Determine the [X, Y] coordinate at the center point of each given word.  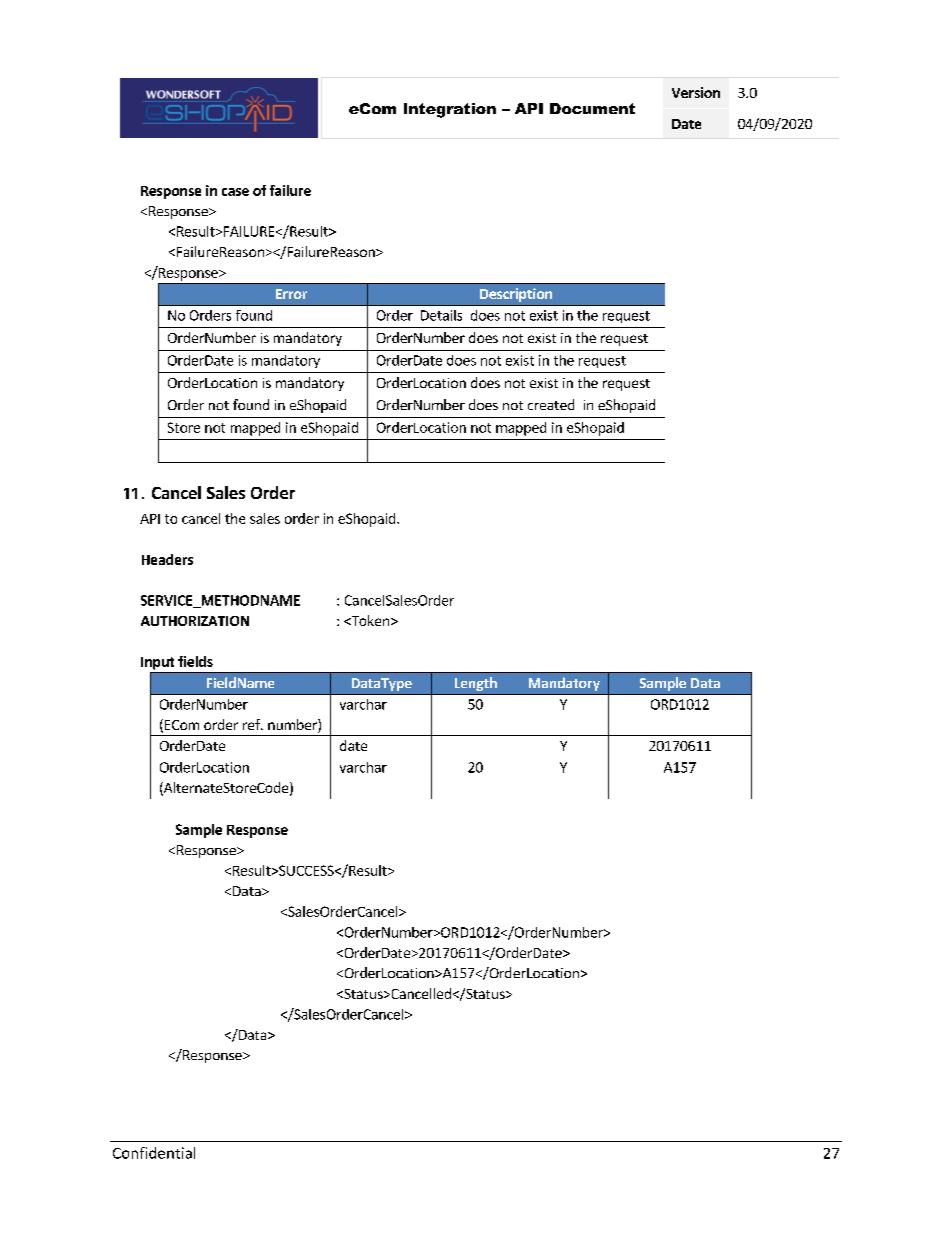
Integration [450, 110]
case [235, 192]
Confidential [154, 1153]
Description [516, 295]
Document [592, 108]
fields [195, 661]
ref [252, 724]
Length [476, 684]
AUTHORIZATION [195, 621]
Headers [167, 559]
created [551, 404]
